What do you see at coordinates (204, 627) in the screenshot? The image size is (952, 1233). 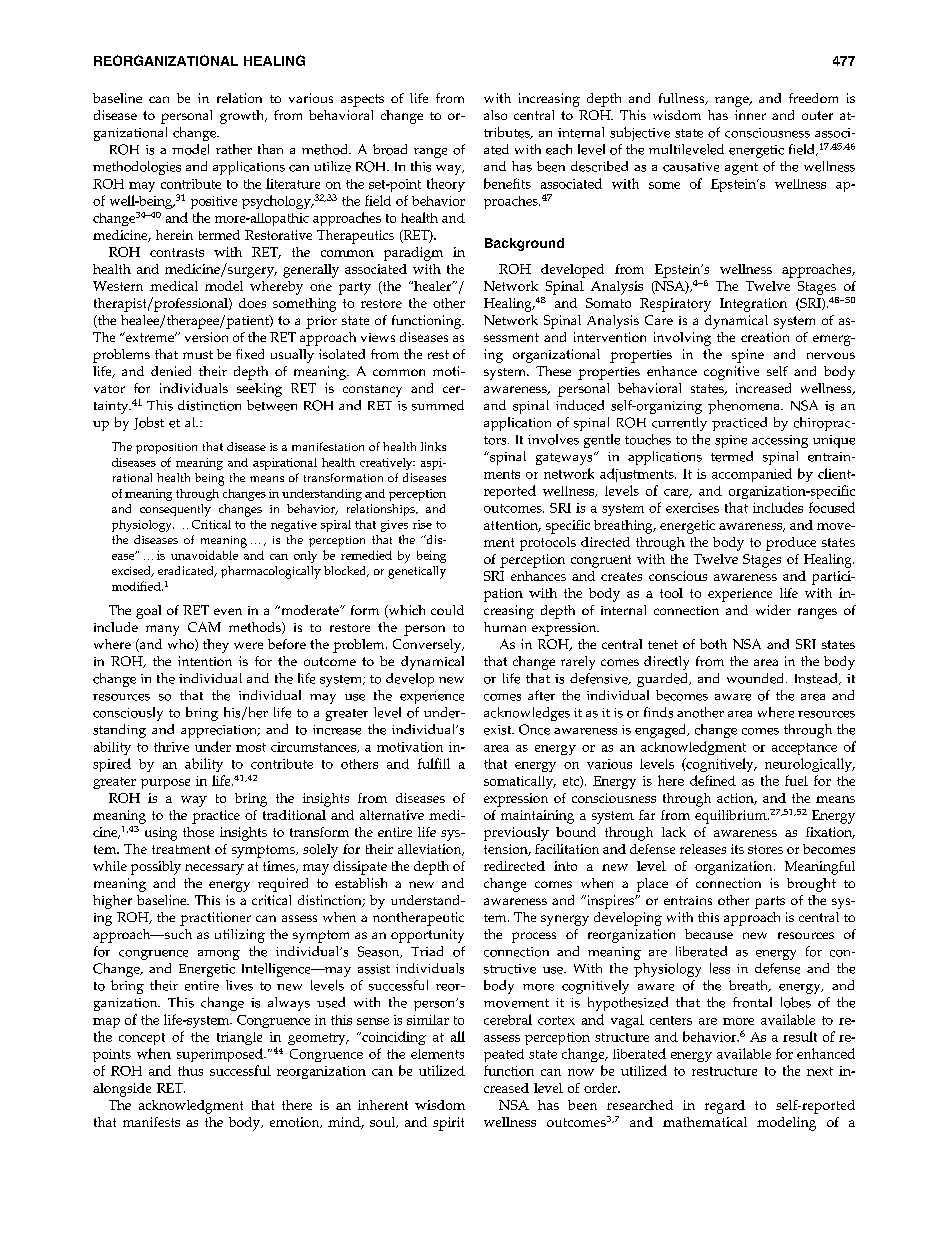 I see `CAM` at bounding box center [204, 627].
